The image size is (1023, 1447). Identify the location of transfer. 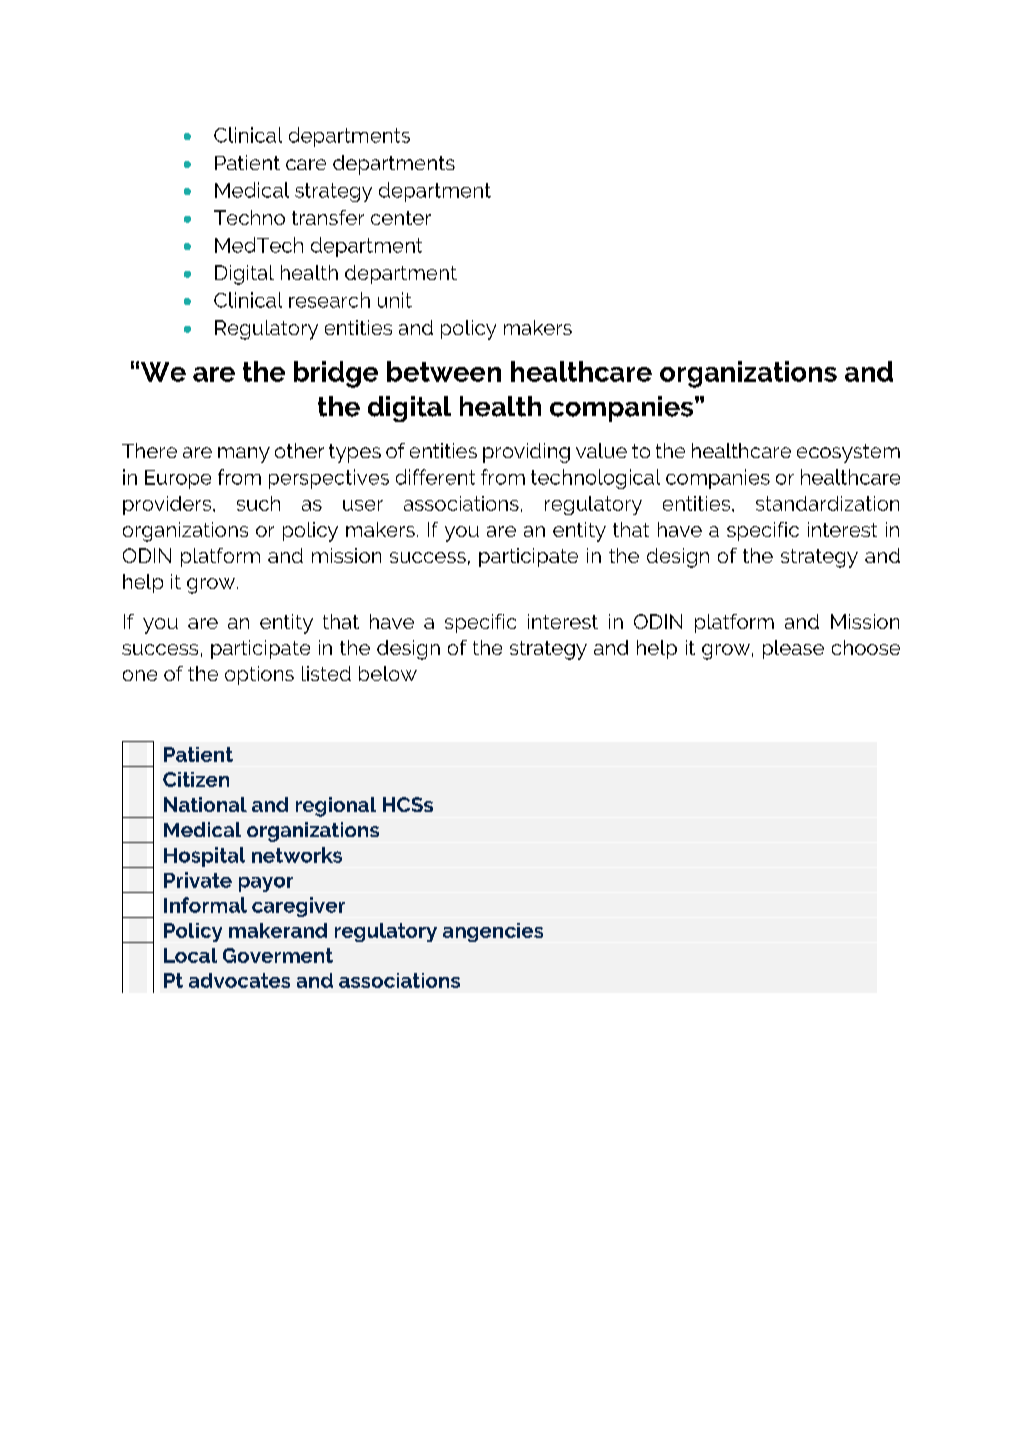
(328, 217).
